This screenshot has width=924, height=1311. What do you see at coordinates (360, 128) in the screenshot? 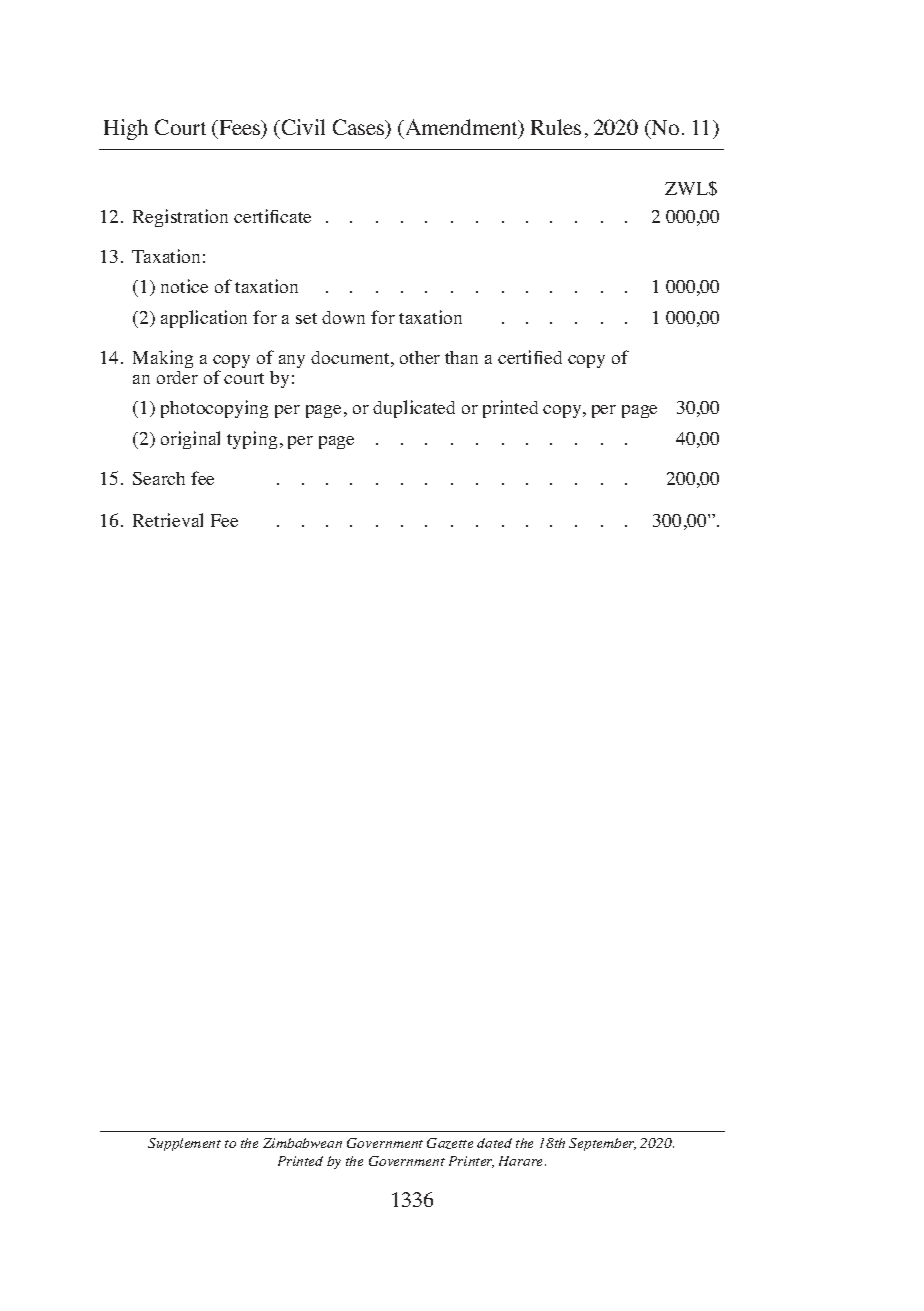
I see `Cases` at bounding box center [360, 128].
